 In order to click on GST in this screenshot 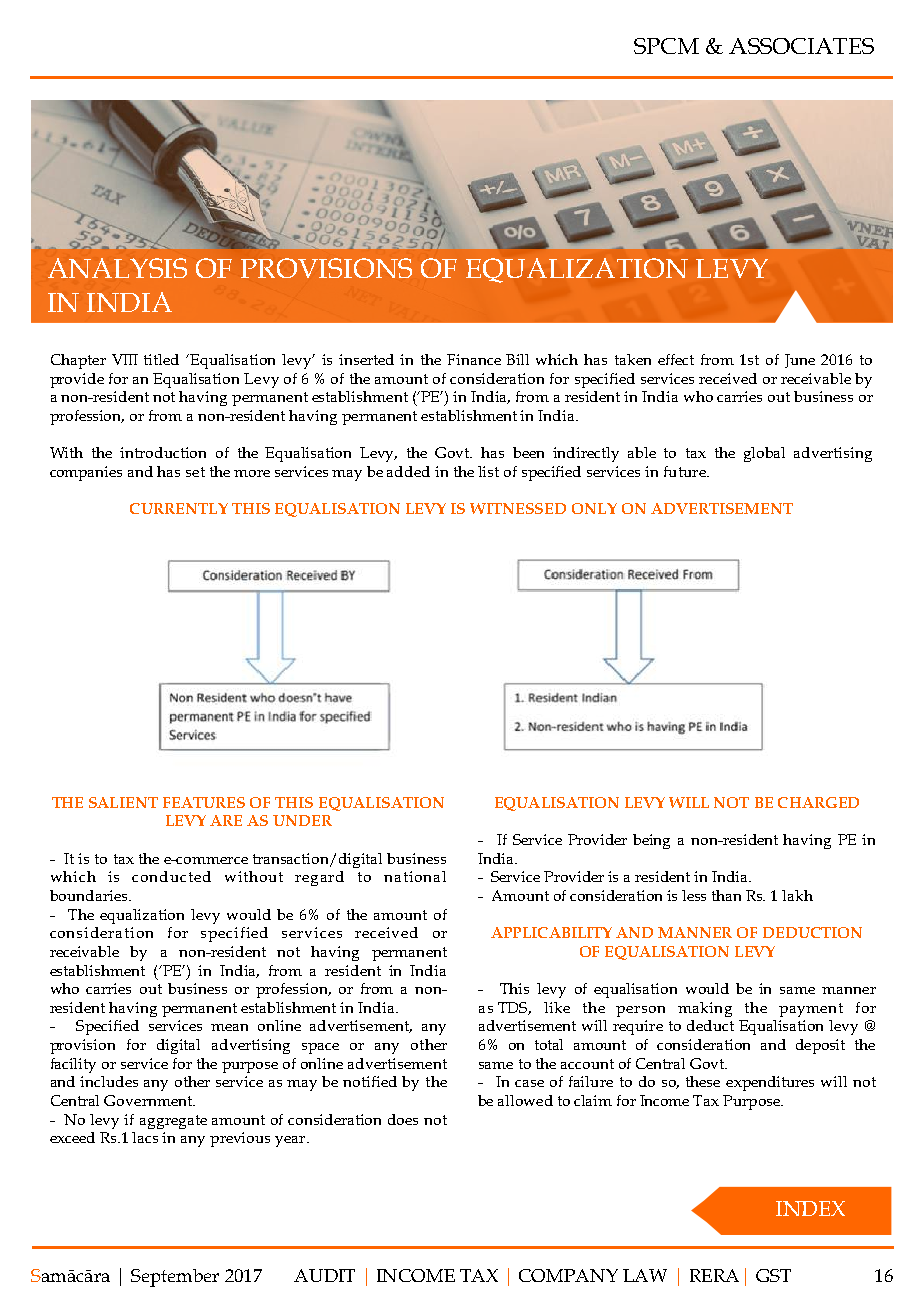, I will do `click(773, 1275)`.
